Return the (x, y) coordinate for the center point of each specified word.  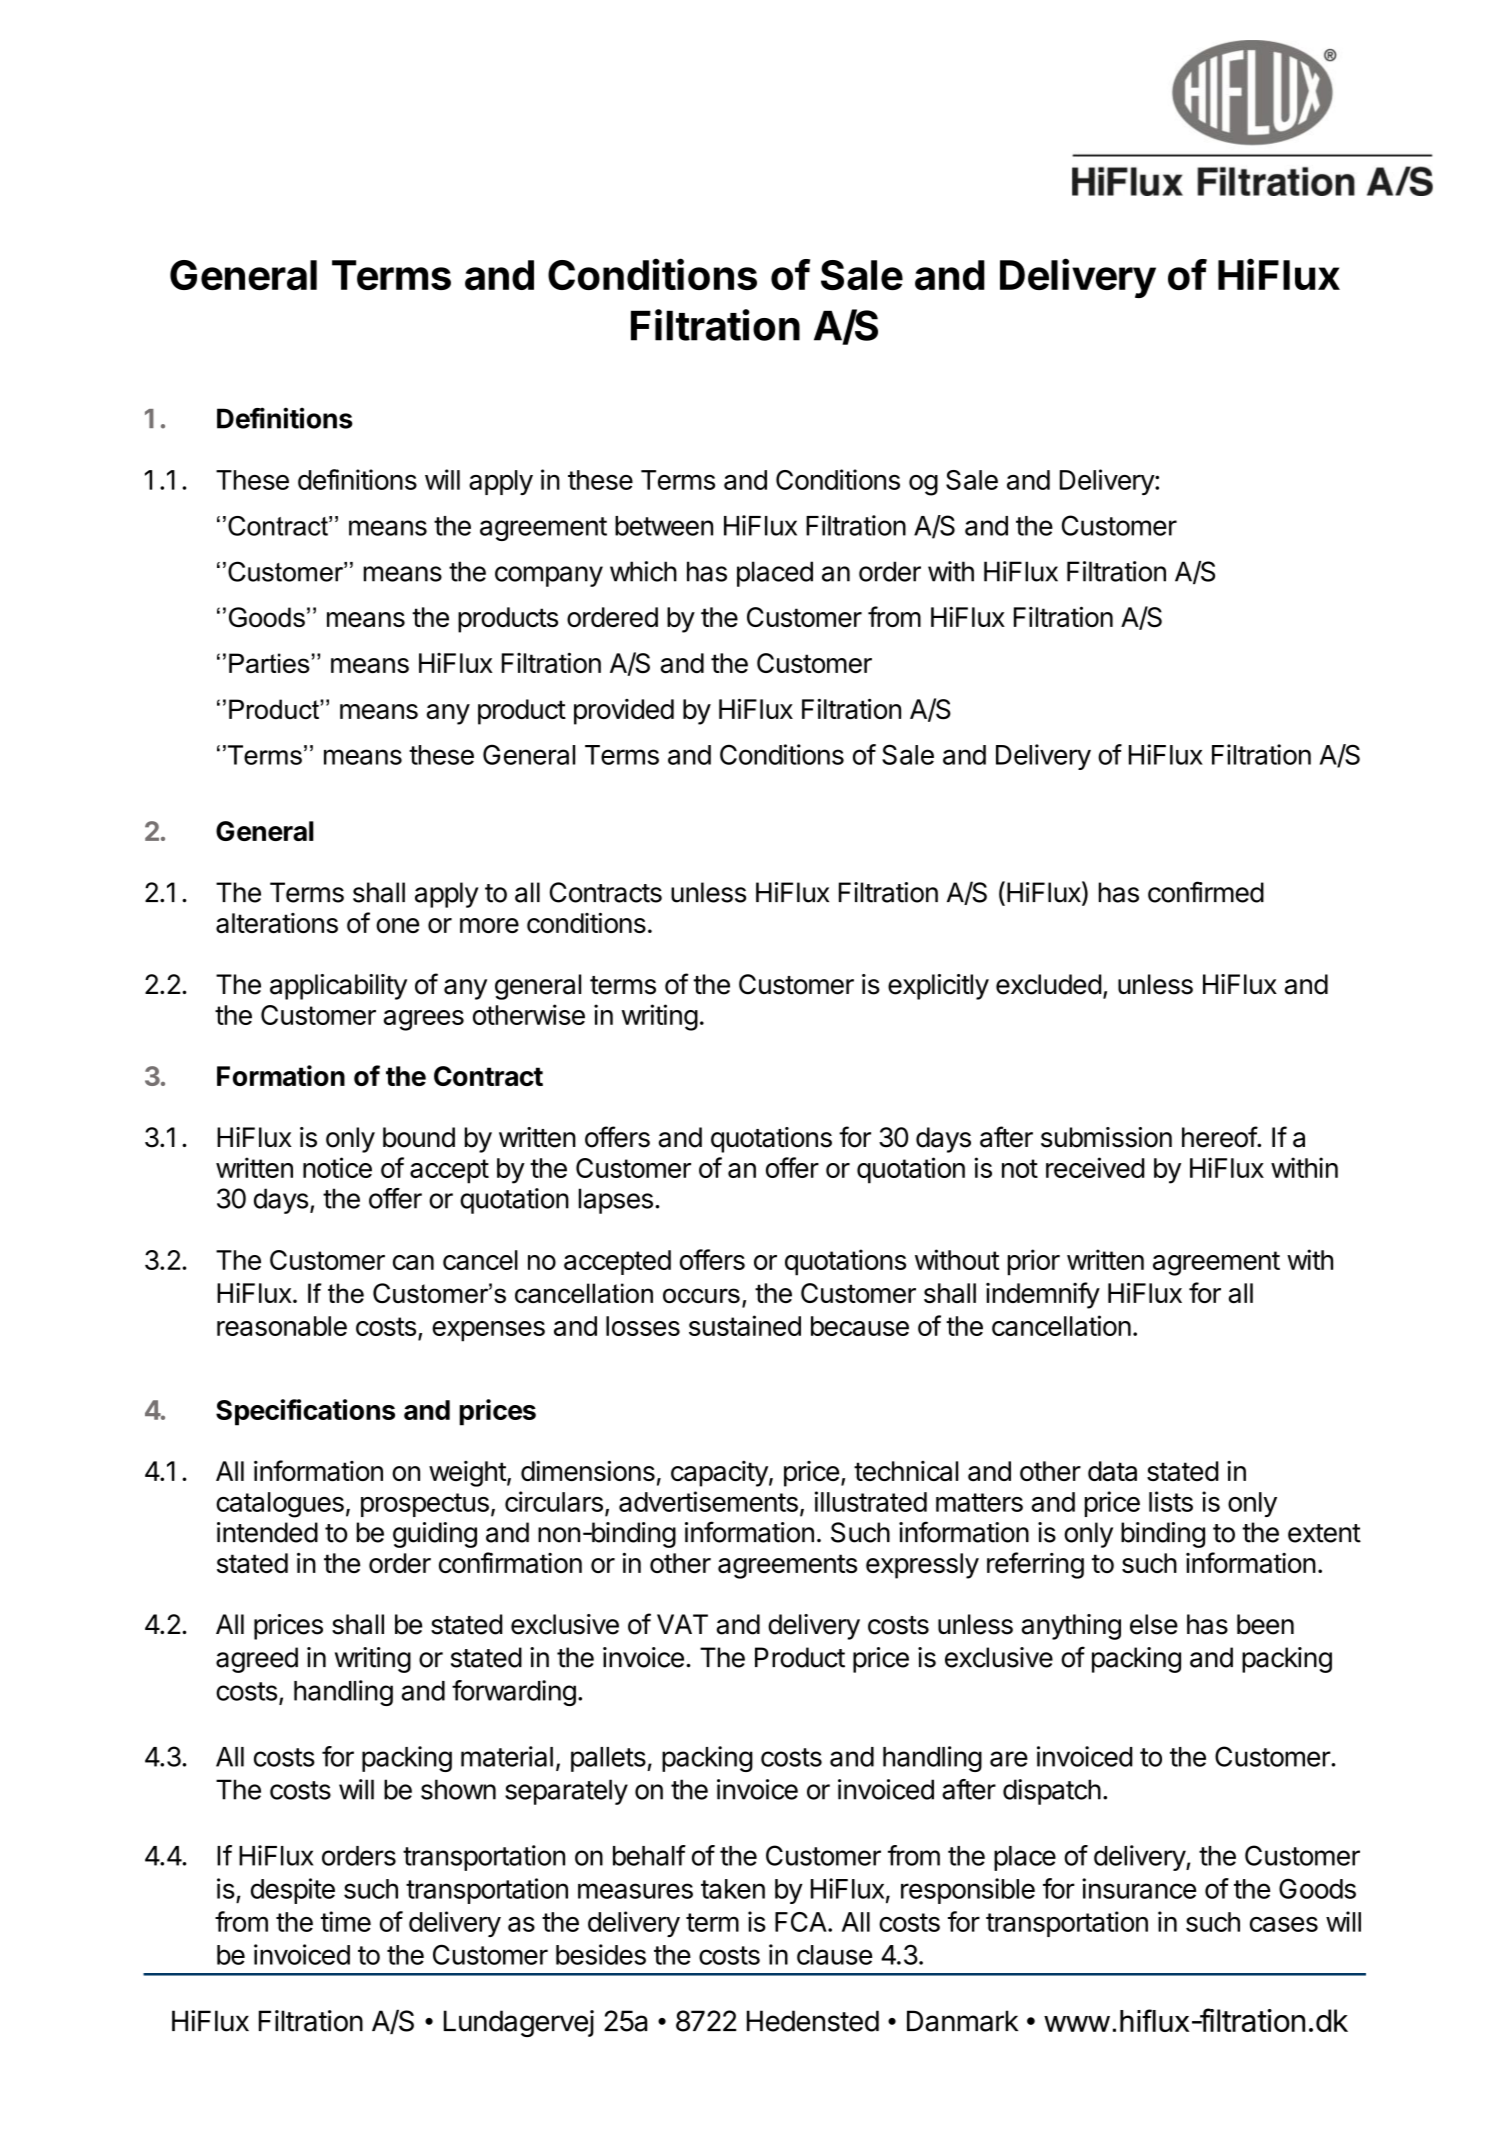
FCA (802, 1922)
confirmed (1206, 892)
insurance (1139, 1888)
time (346, 1921)
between (664, 526)
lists (1171, 1501)
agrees (424, 1020)
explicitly (938, 987)
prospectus (425, 1505)
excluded (1049, 984)
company (549, 576)
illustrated (871, 1501)
